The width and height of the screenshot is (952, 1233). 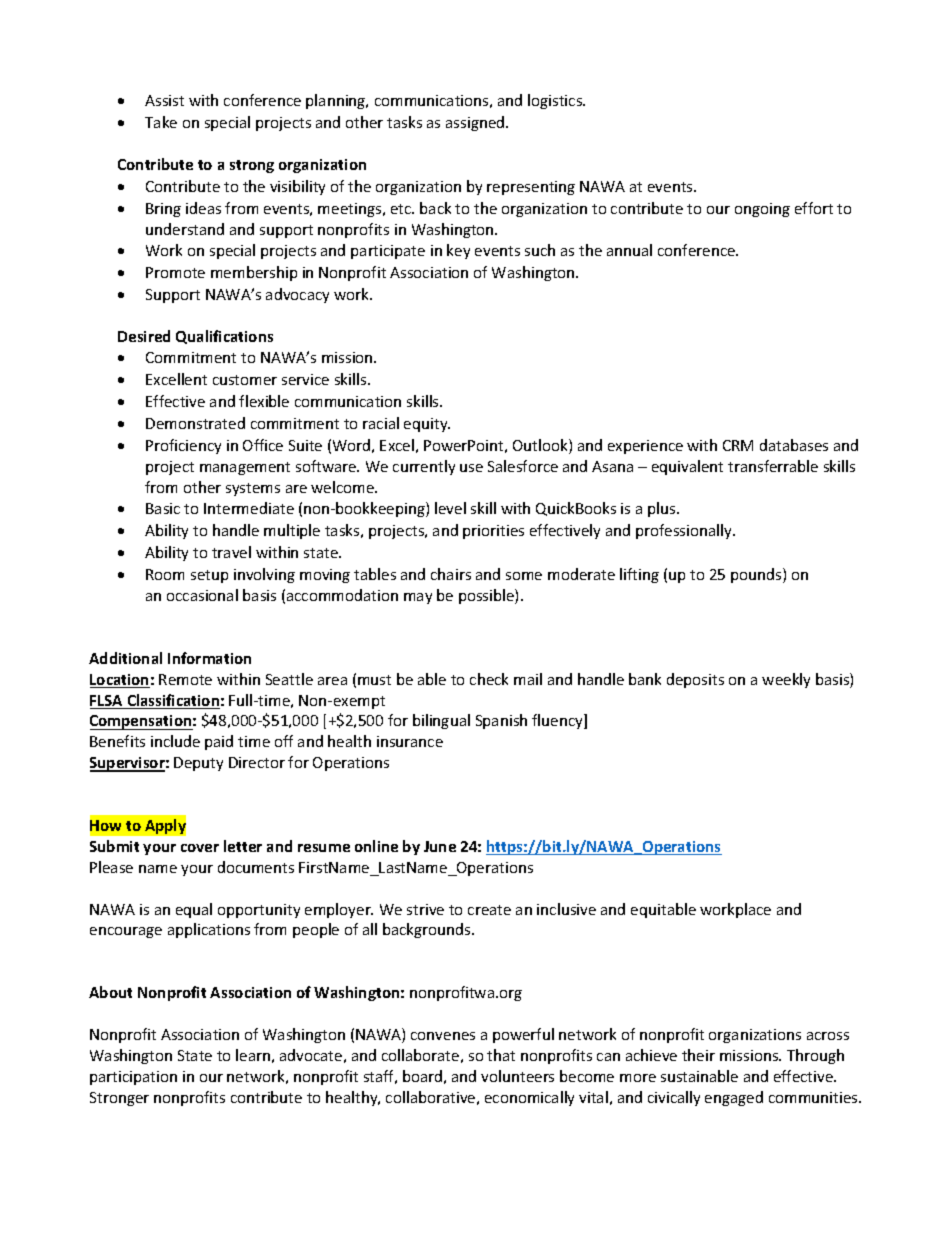 What do you see at coordinates (566, 909) in the screenshot?
I see `inclusive` at bounding box center [566, 909].
